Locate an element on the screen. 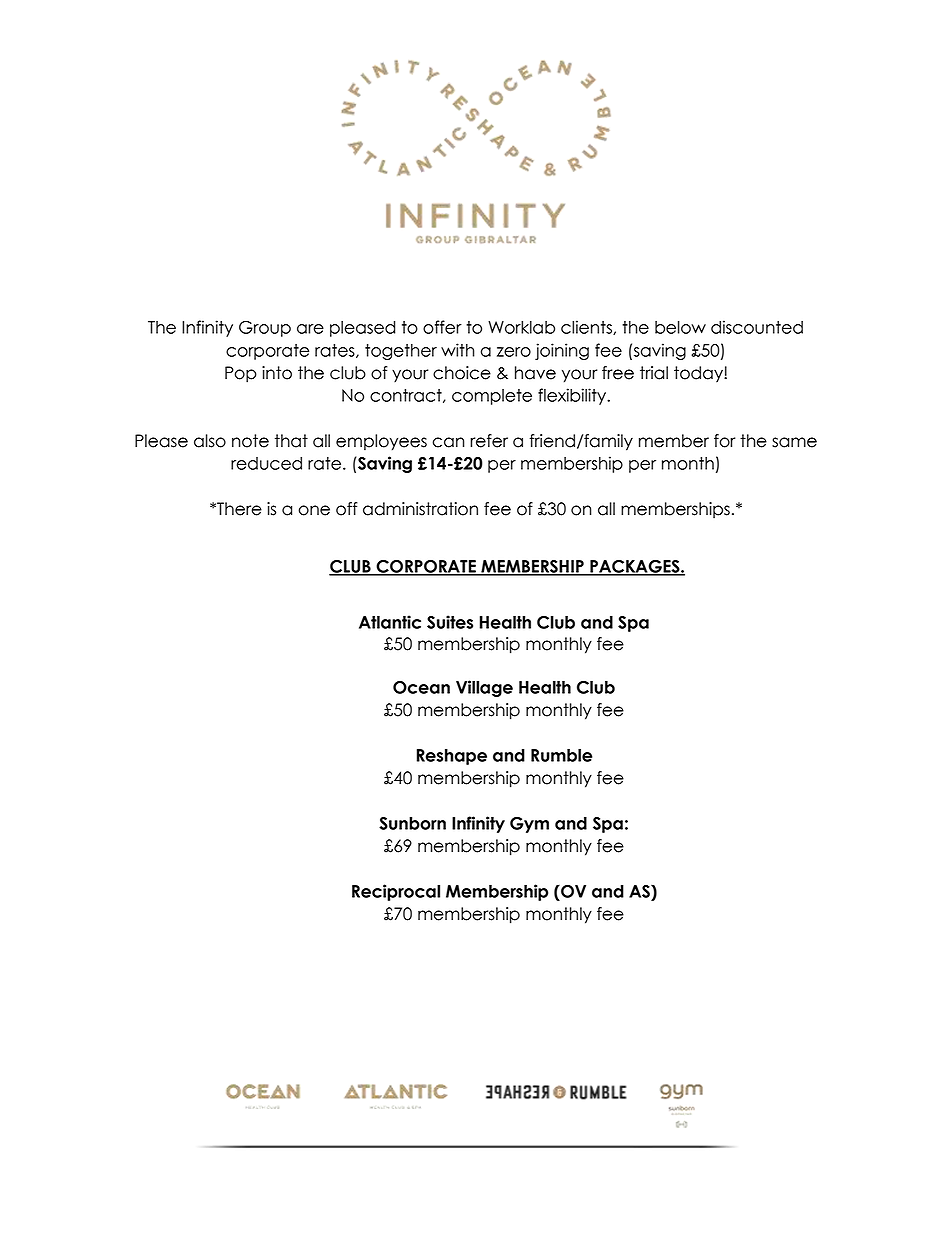 The image size is (952, 1233). zero is located at coordinates (514, 352).
